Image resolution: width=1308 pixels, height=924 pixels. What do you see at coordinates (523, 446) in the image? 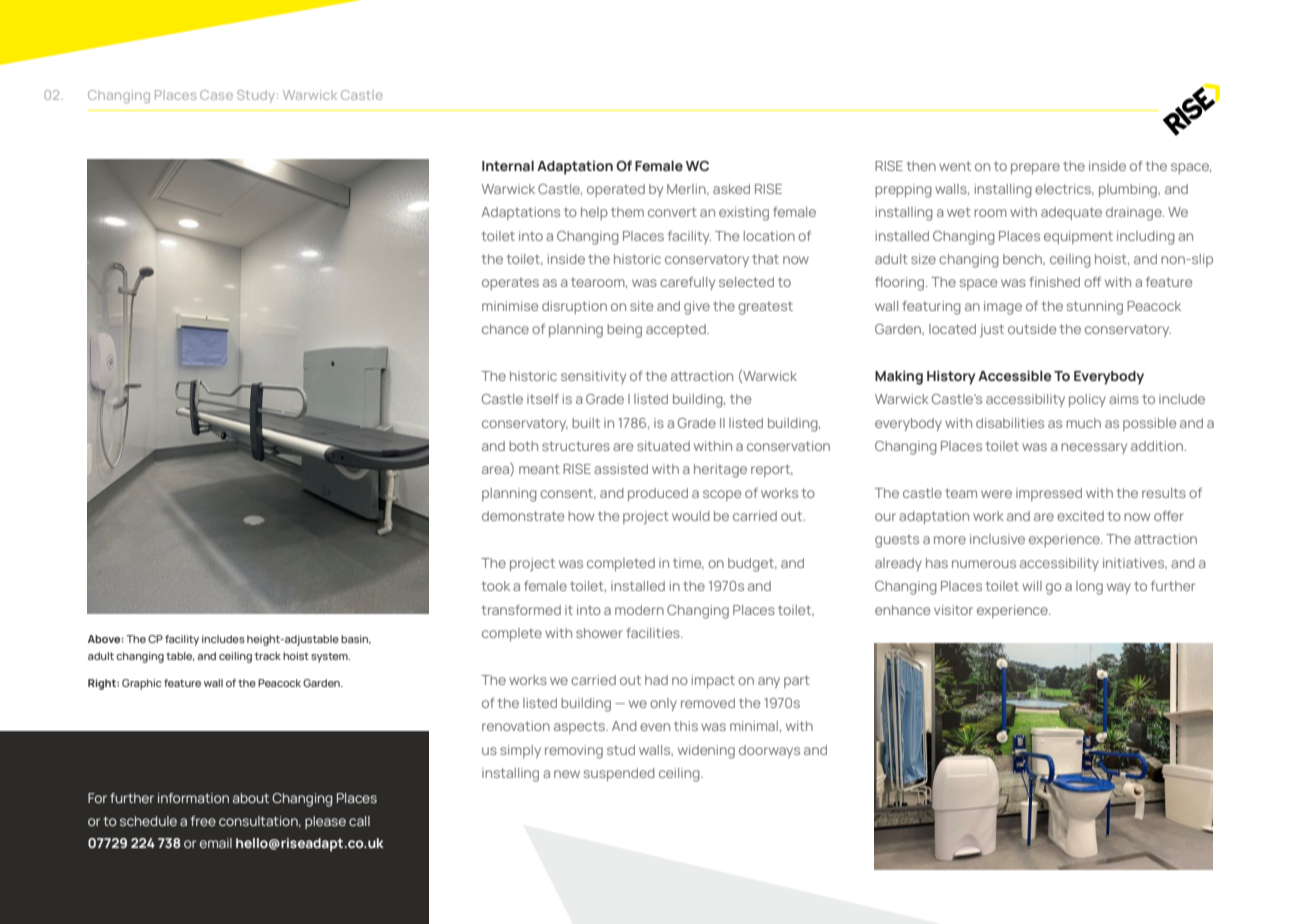
I see `both` at bounding box center [523, 446].
